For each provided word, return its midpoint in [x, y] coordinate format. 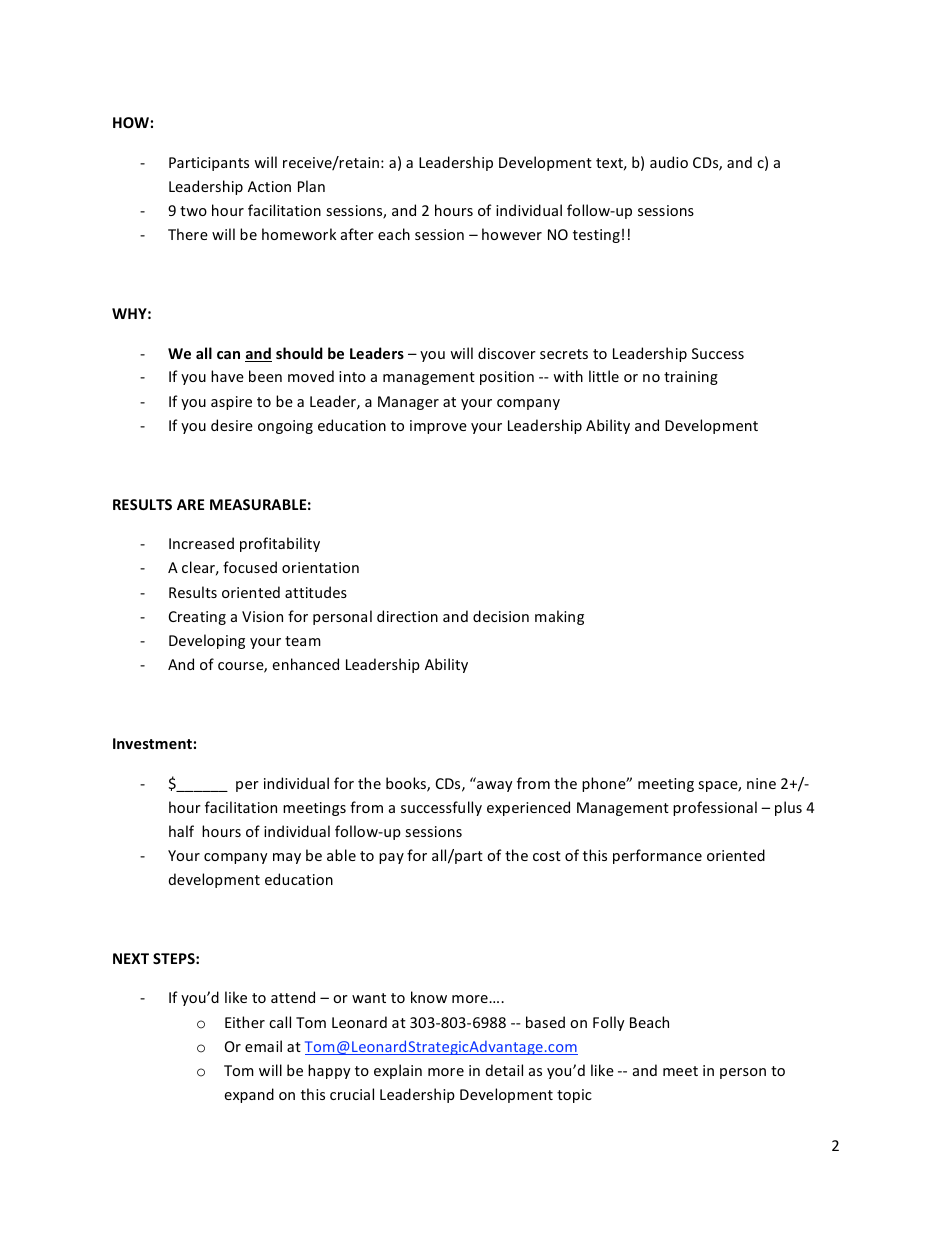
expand [249, 1095]
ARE [190, 504]
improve [438, 427]
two [193, 211]
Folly [609, 1023]
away [495, 786]
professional [715, 808]
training [691, 378]
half [181, 831]
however [512, 234]
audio [669, 162]
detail [504, 1070]
